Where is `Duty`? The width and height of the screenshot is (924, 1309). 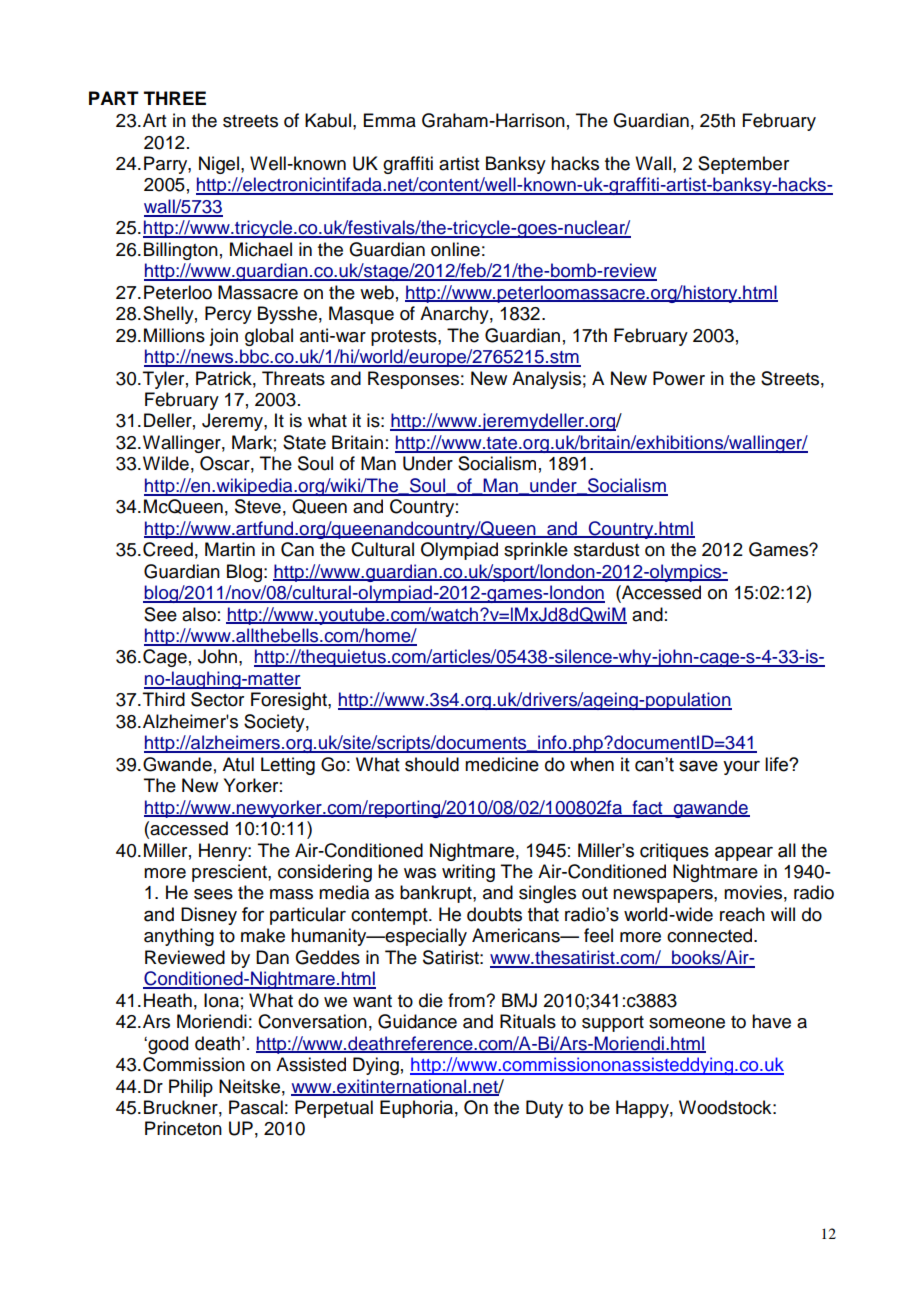 Duty is located at coordinates (544, 1109).
